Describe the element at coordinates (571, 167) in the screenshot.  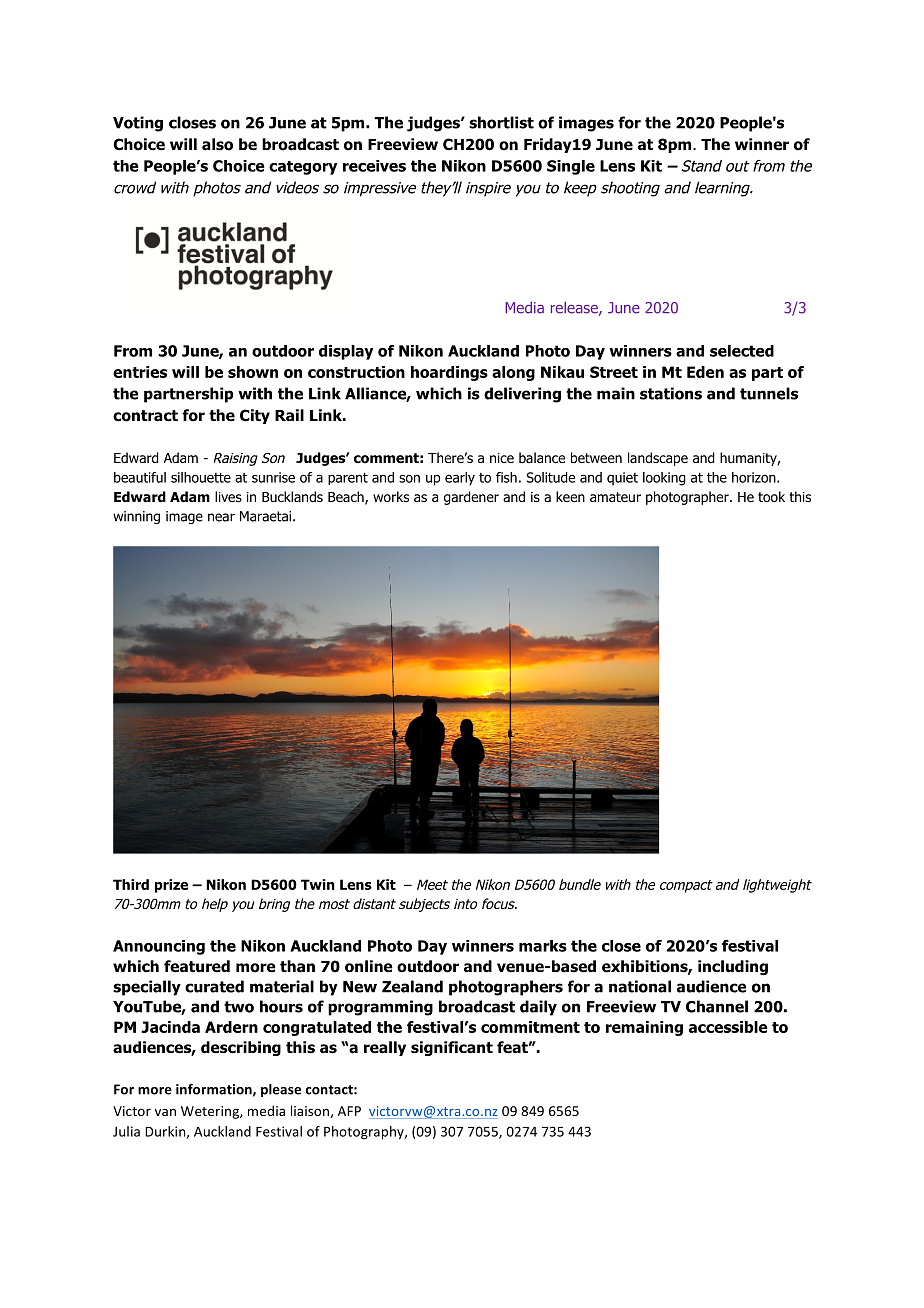
I see `Single` at that location.
